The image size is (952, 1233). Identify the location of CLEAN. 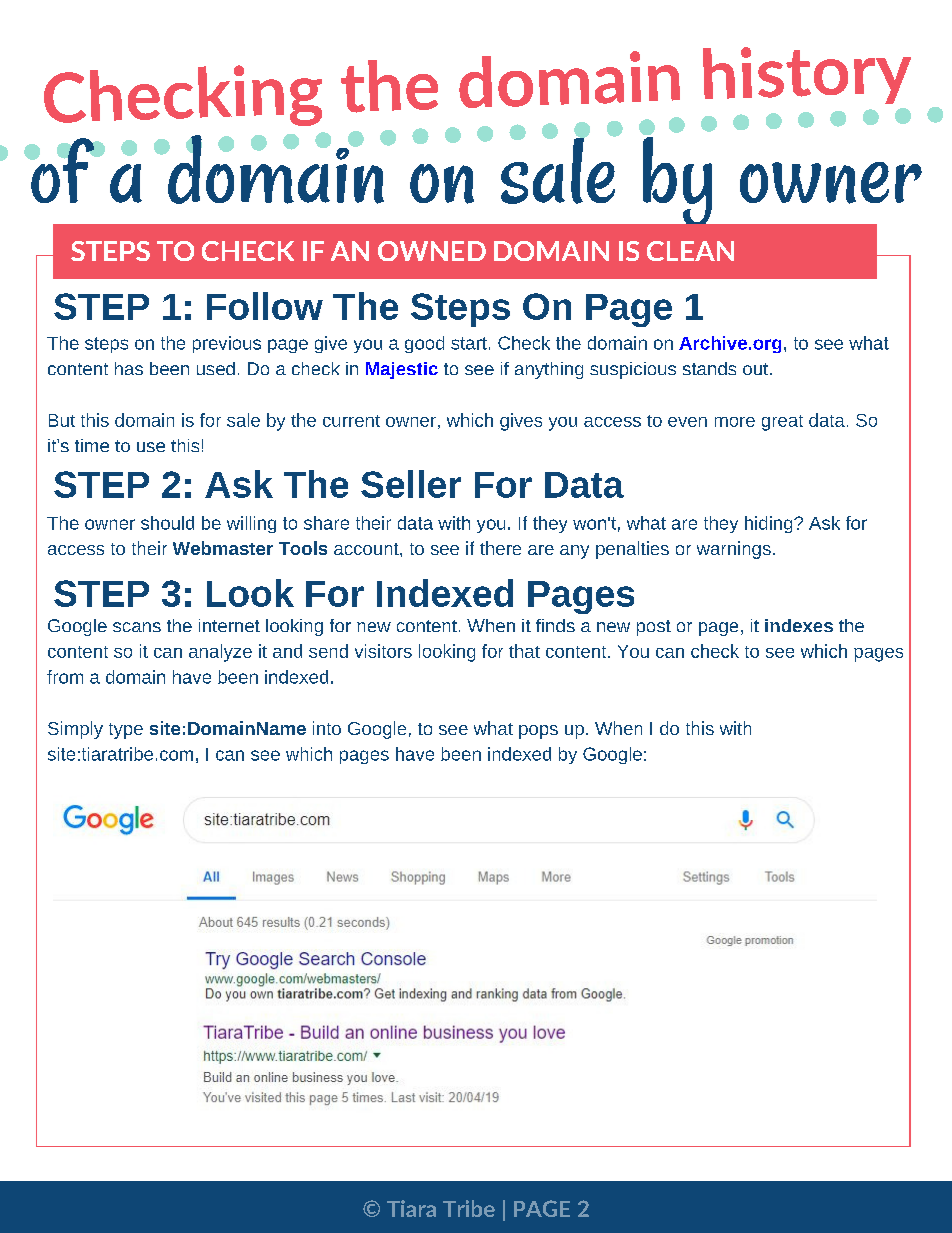
(690, 251).
